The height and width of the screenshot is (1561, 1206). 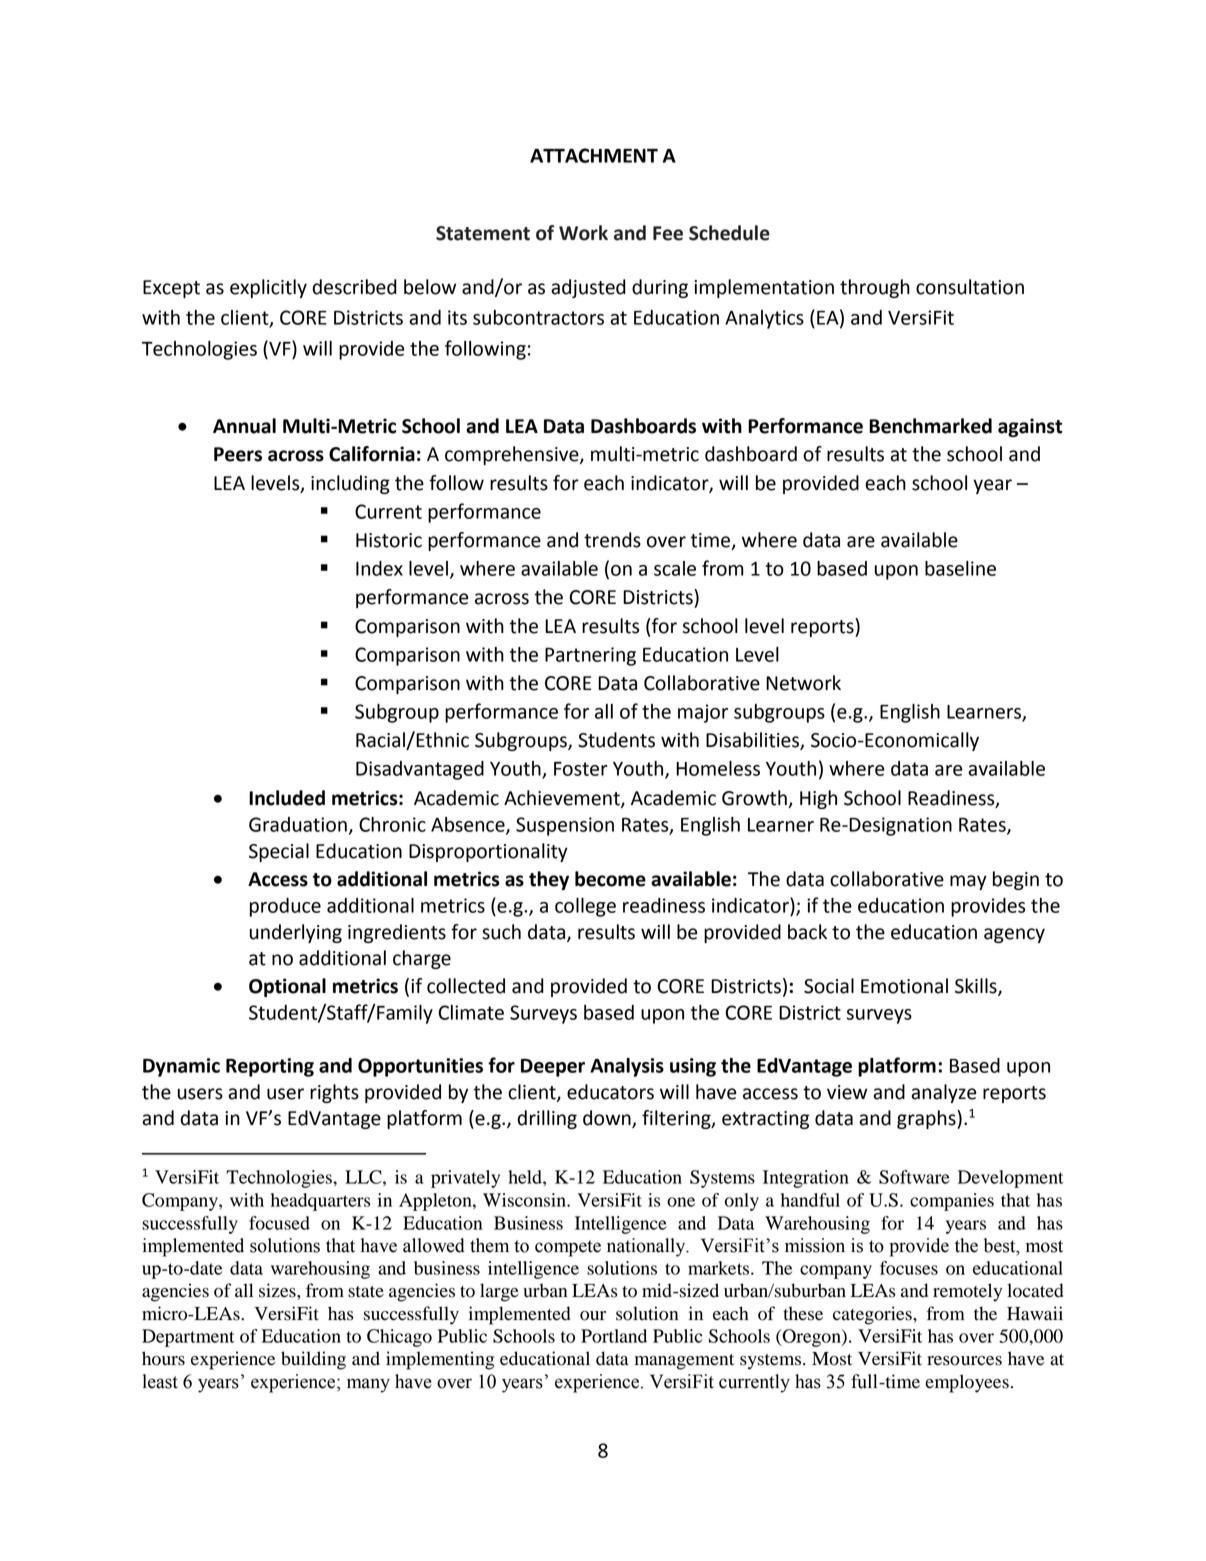 I want to click on Benchmarked, so click(x=930, y=426).
